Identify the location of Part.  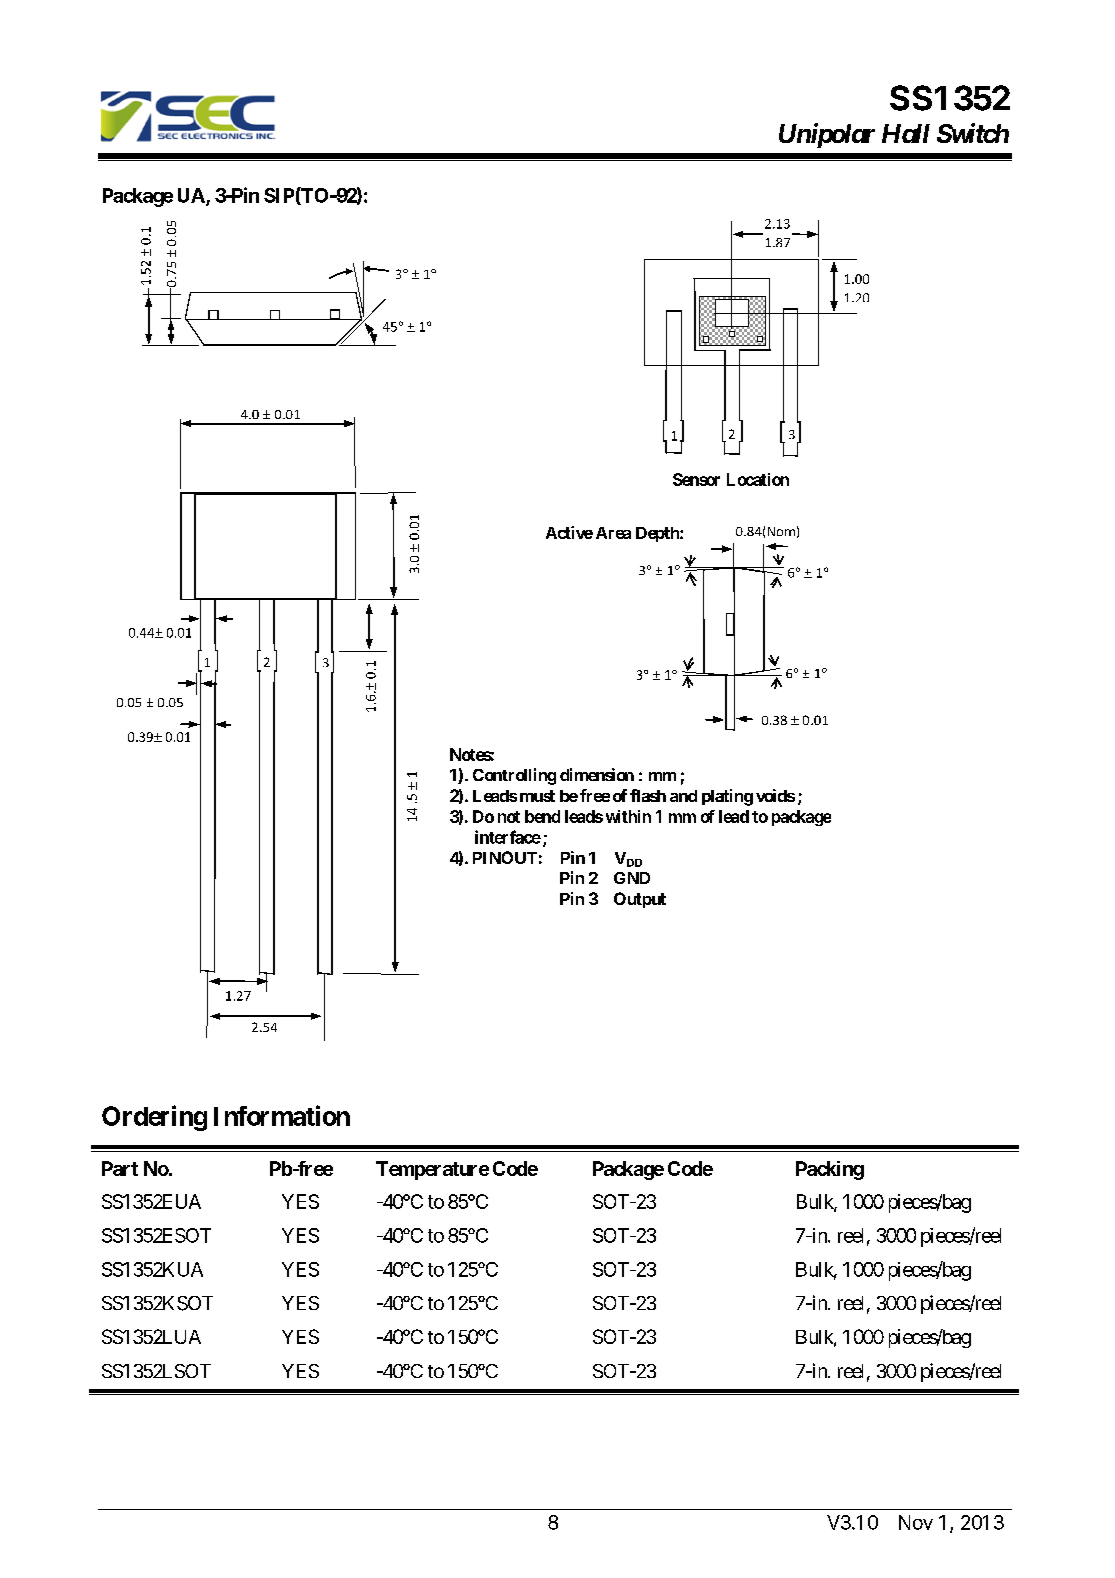
(120, 1168).
